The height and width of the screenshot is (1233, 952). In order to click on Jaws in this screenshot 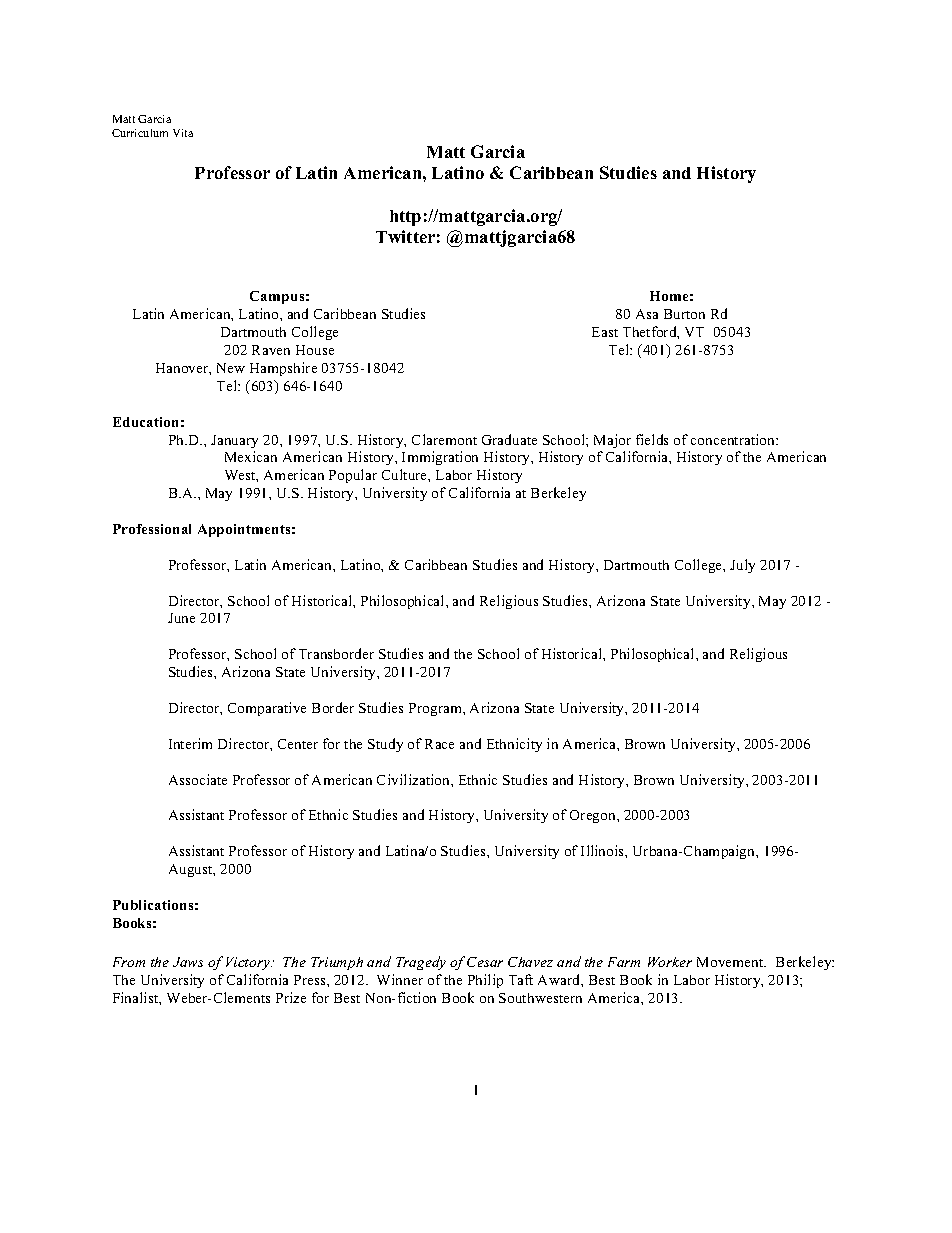, I will do `click(188, 962)`.
